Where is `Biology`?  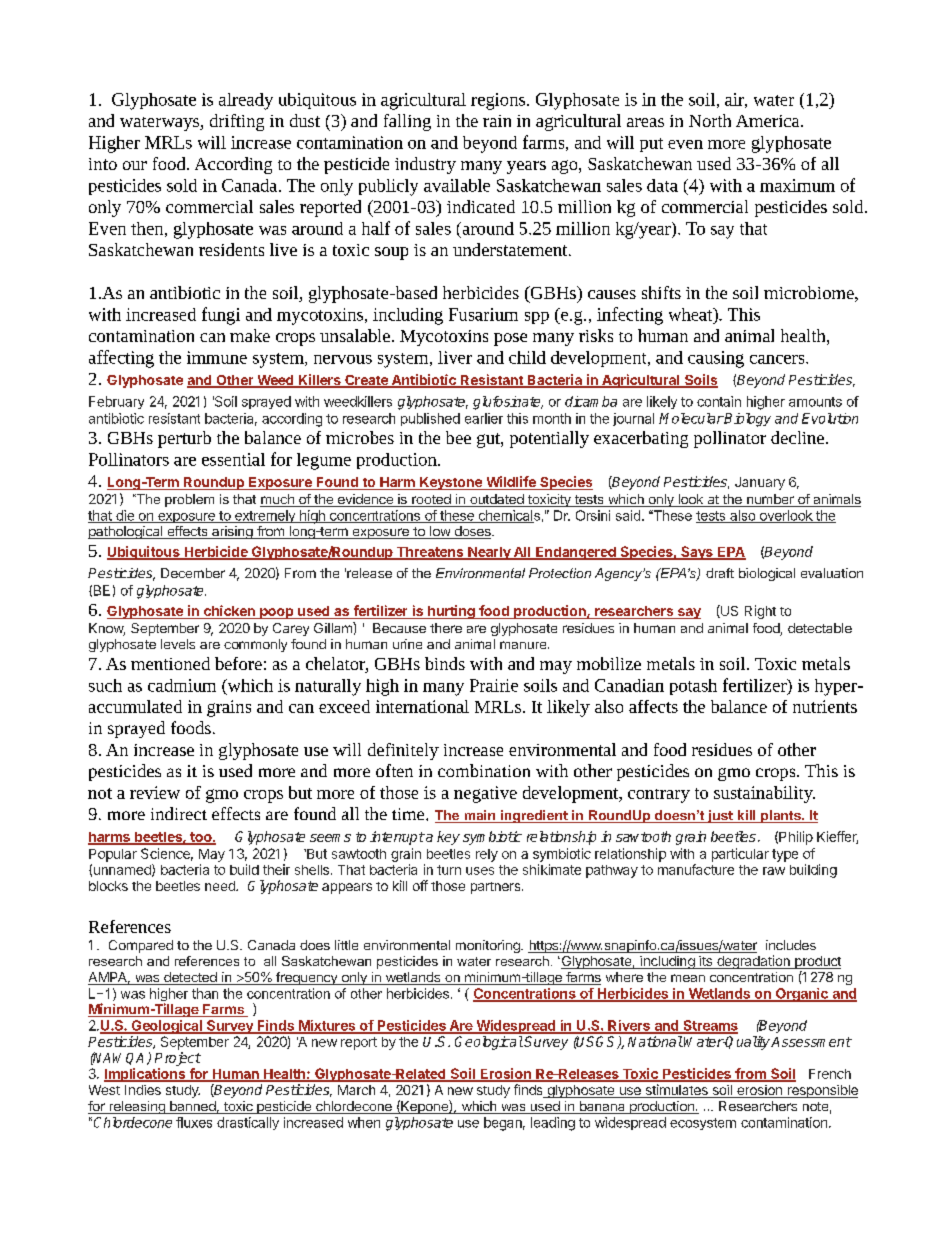 Biology is located at coordinates (747, 420).
